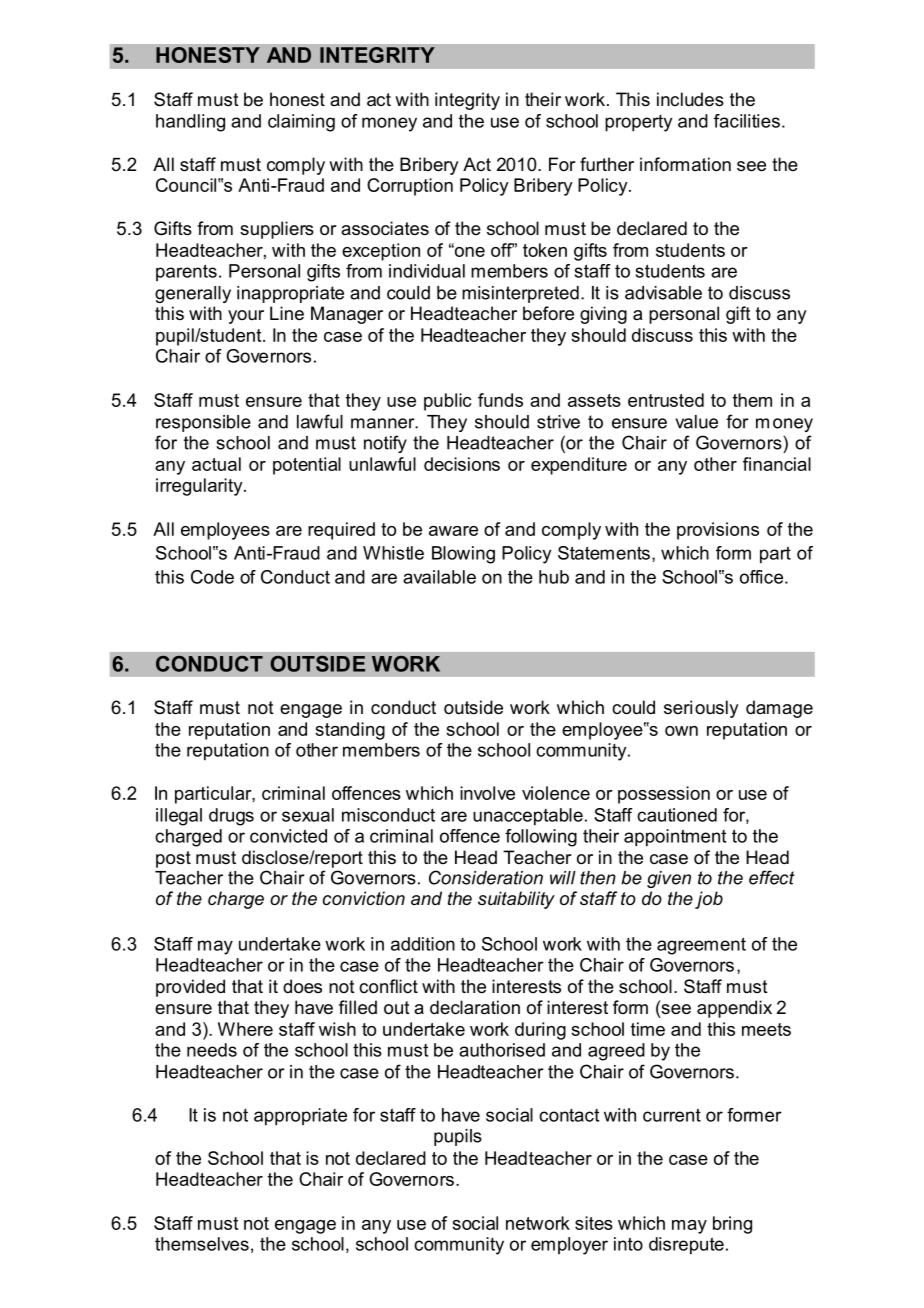 The height and width of the screenshot is (1308, 924). What do you see at coordinates (410, 187) in the screenshot?
I see `Corruption` at bounding box center [410, 187].
